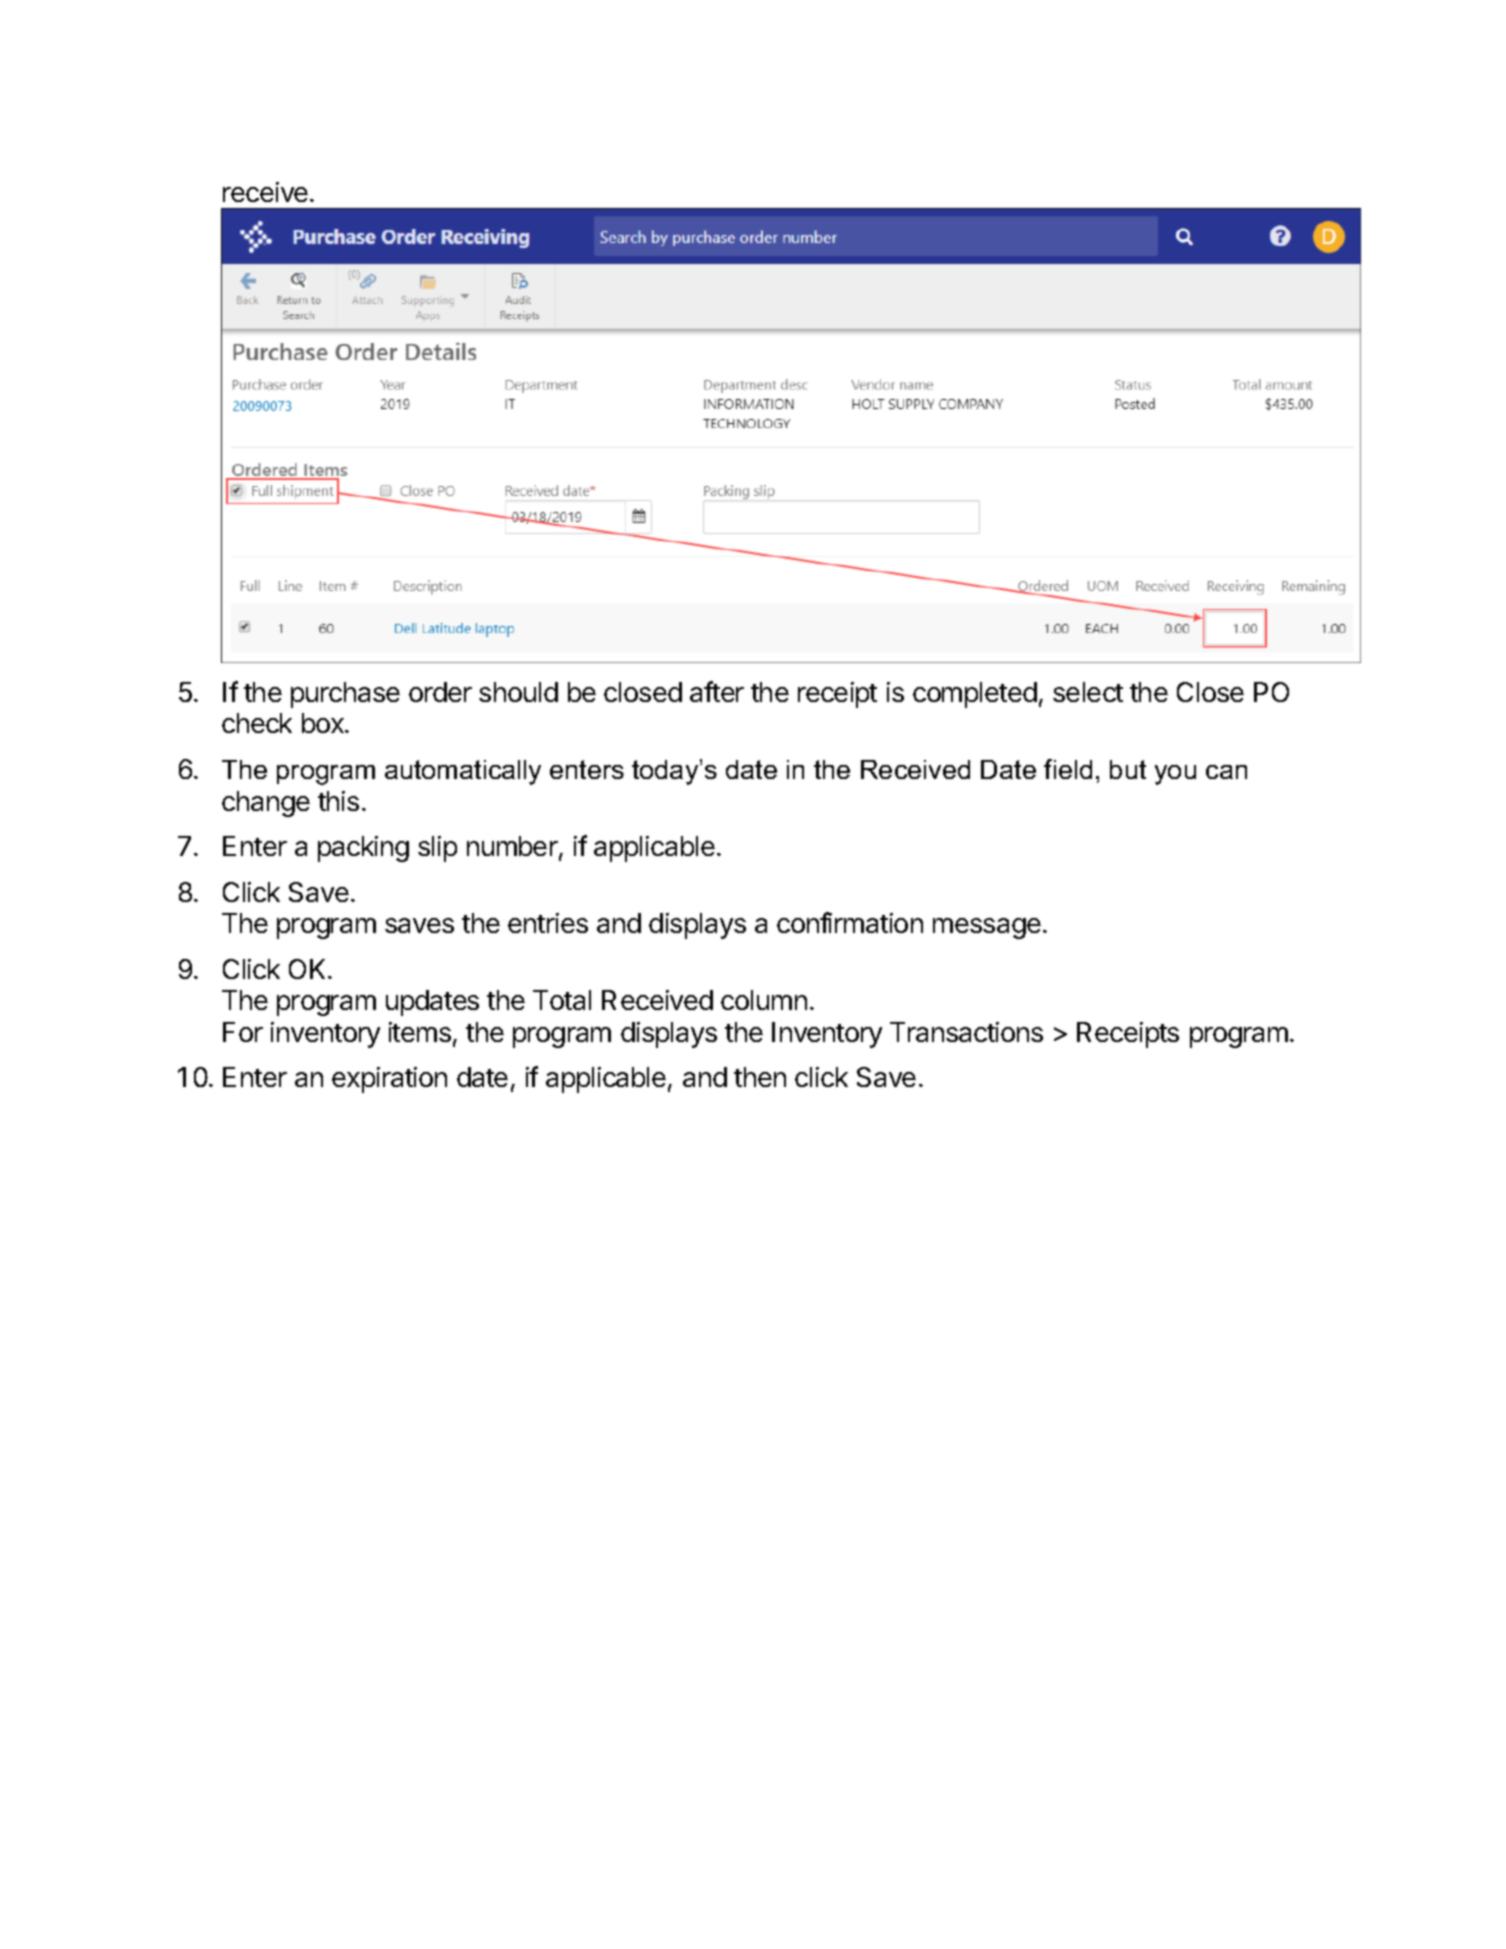  I want to click on purchase, so click(345, 695).
